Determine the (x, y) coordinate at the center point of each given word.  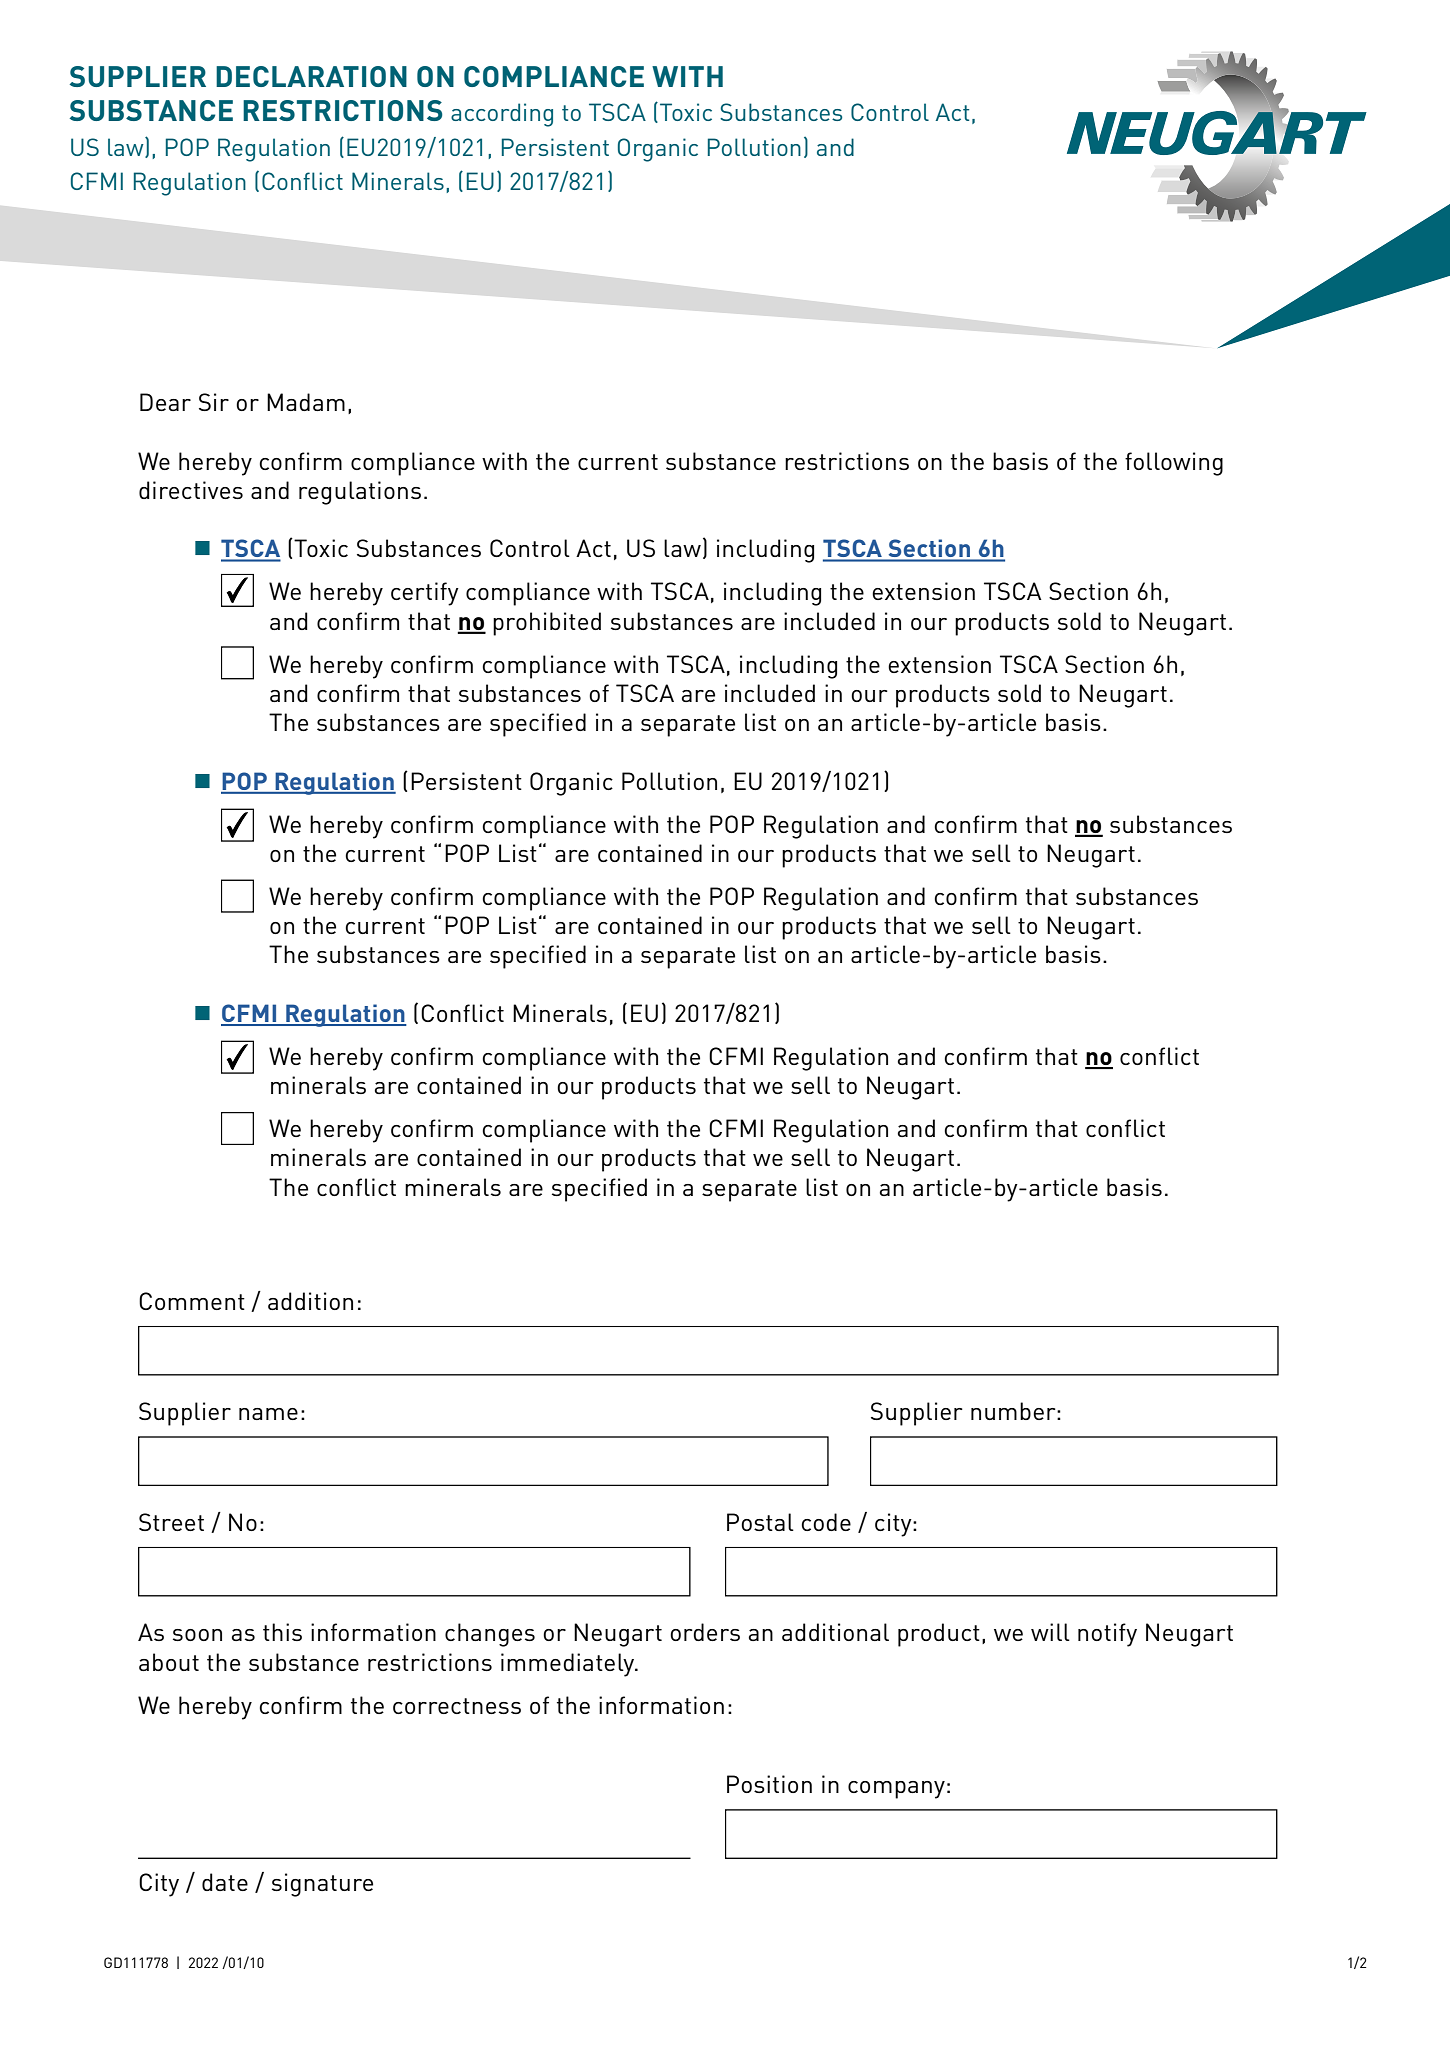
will (1050, 1632)
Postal (760, 1522)
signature (322, 1885)
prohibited (547, 624)
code (826, 1522)
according (502, 115)
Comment (192, 1301)
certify (425, 594)
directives (191, 490)
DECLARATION (311, 76)
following (1174, 464)
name (268, 1414)
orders (705, 1632)
